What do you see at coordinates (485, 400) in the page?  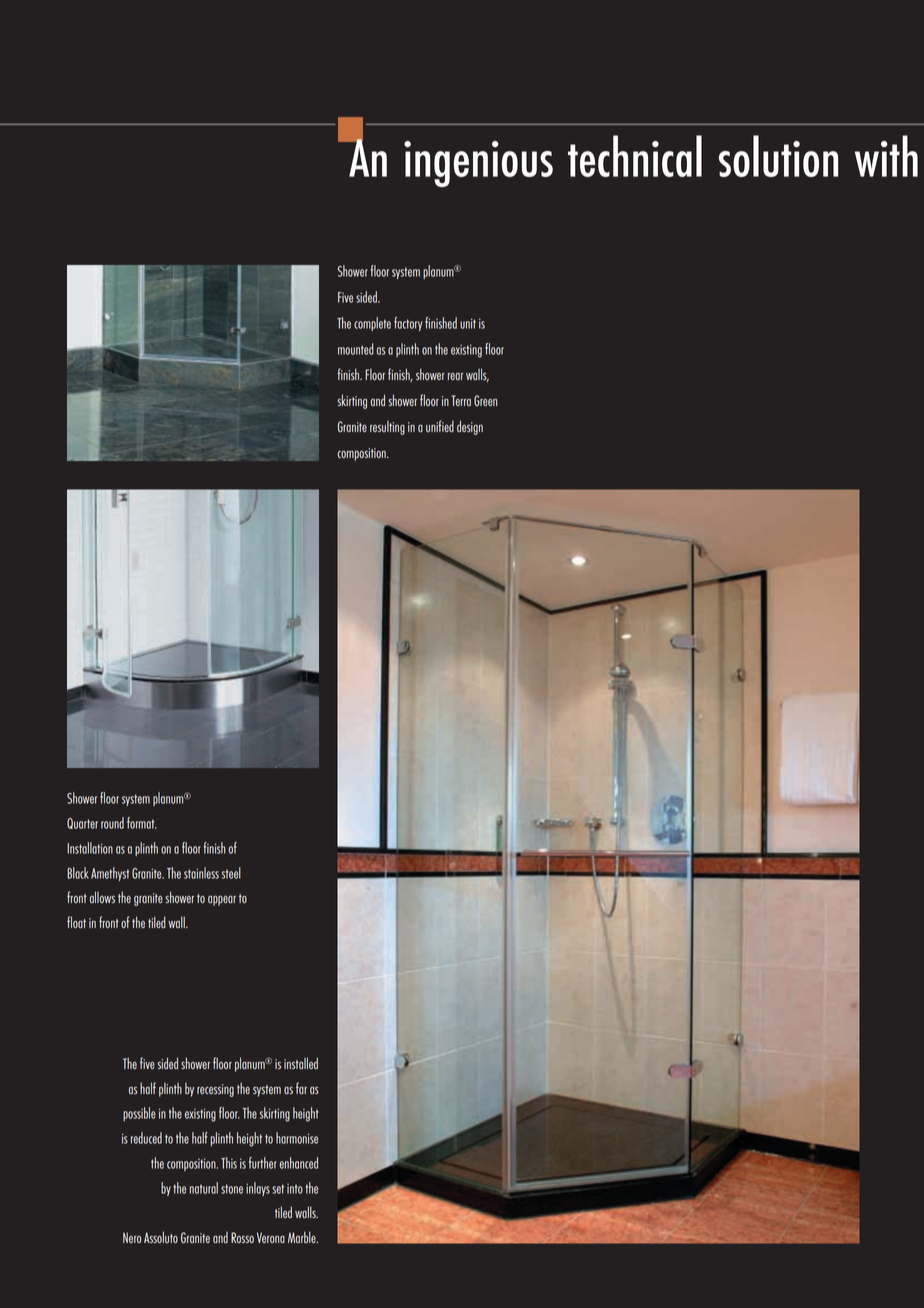 I see `Green` at bounding box center [485, 400].
